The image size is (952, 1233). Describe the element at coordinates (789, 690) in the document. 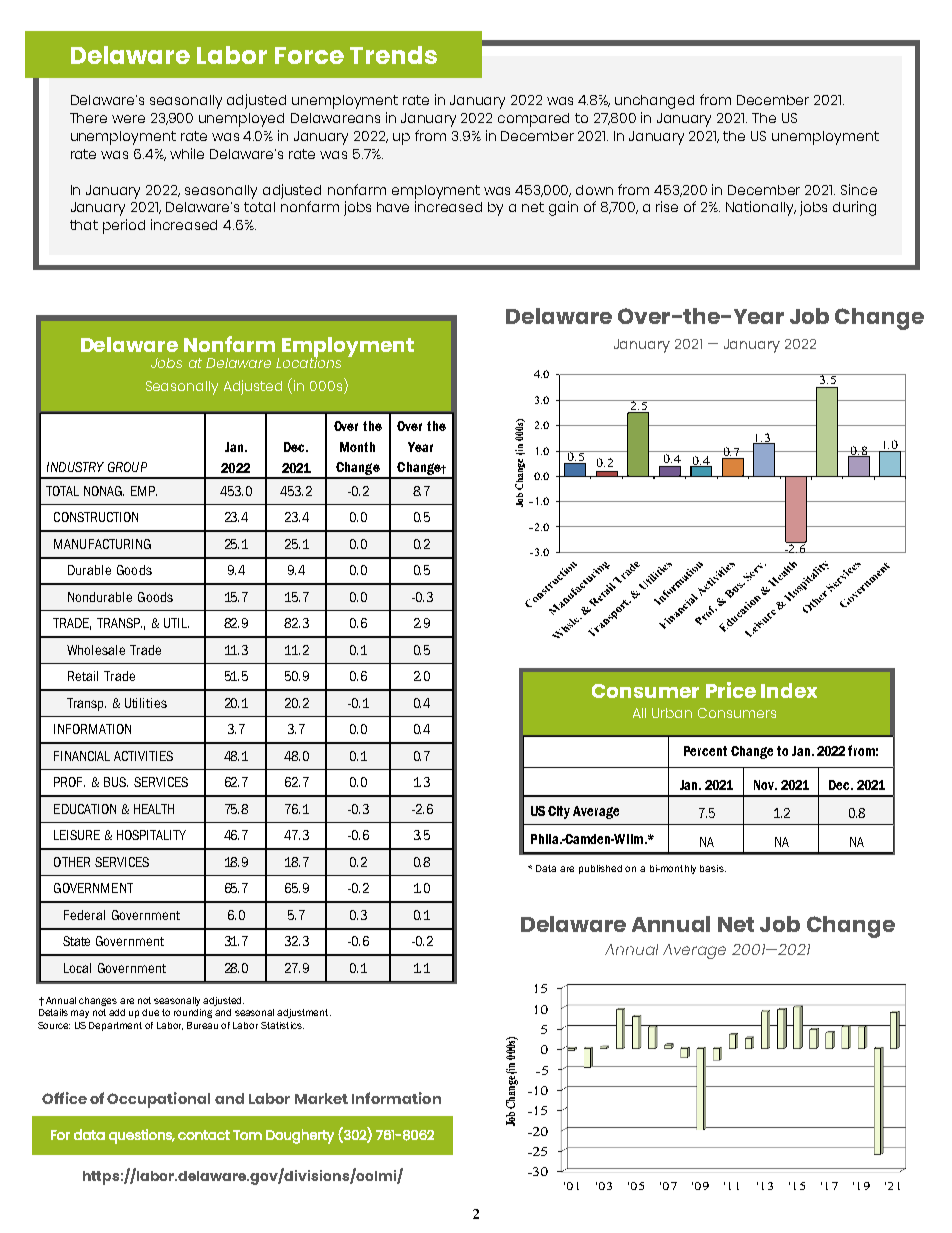

I see `Index` at that location.
